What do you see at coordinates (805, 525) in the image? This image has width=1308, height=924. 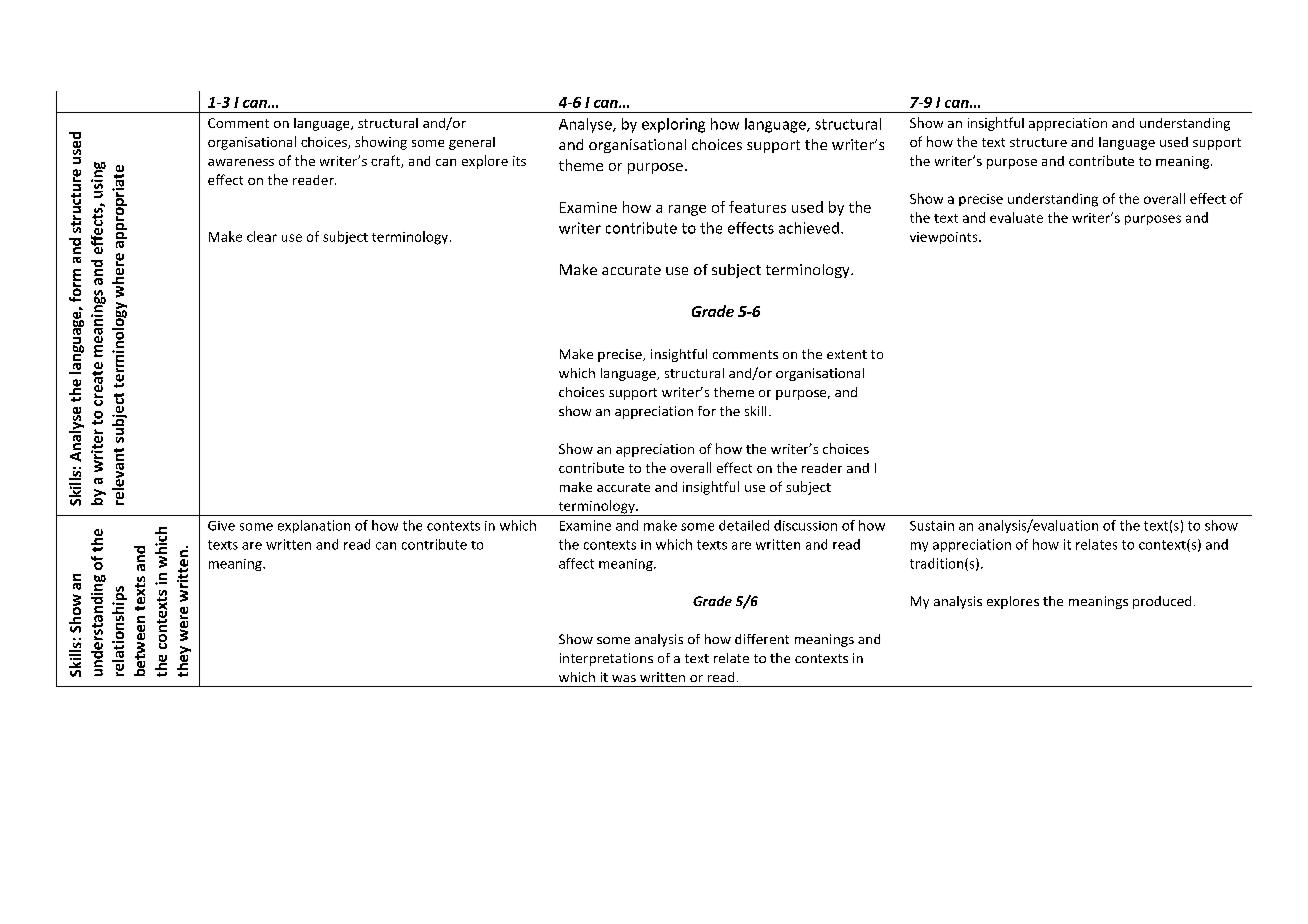 I see `discussion` at bounding box center [805, 525].
